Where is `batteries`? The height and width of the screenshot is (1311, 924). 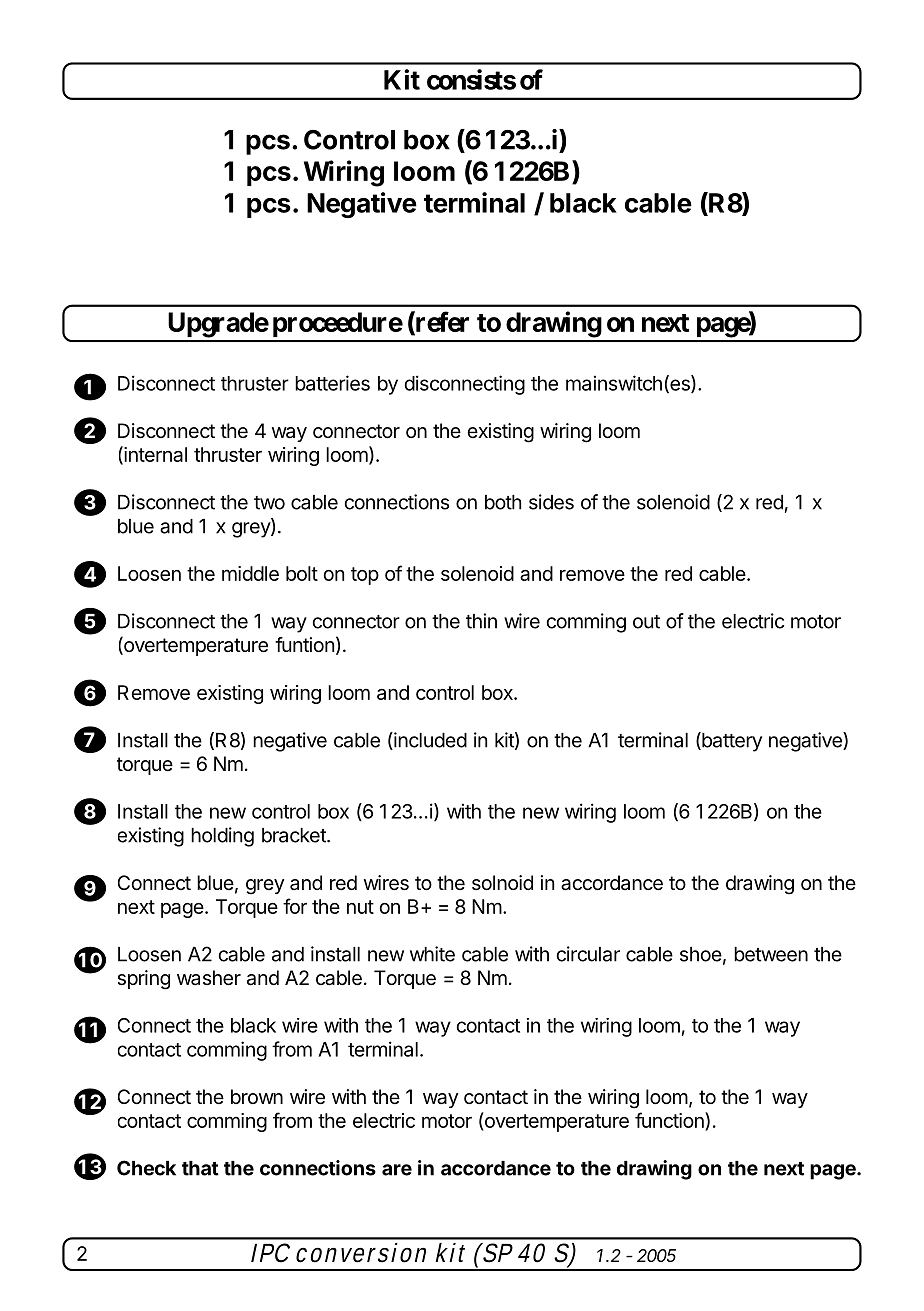 batteries is located at coordinates (332, 383).
